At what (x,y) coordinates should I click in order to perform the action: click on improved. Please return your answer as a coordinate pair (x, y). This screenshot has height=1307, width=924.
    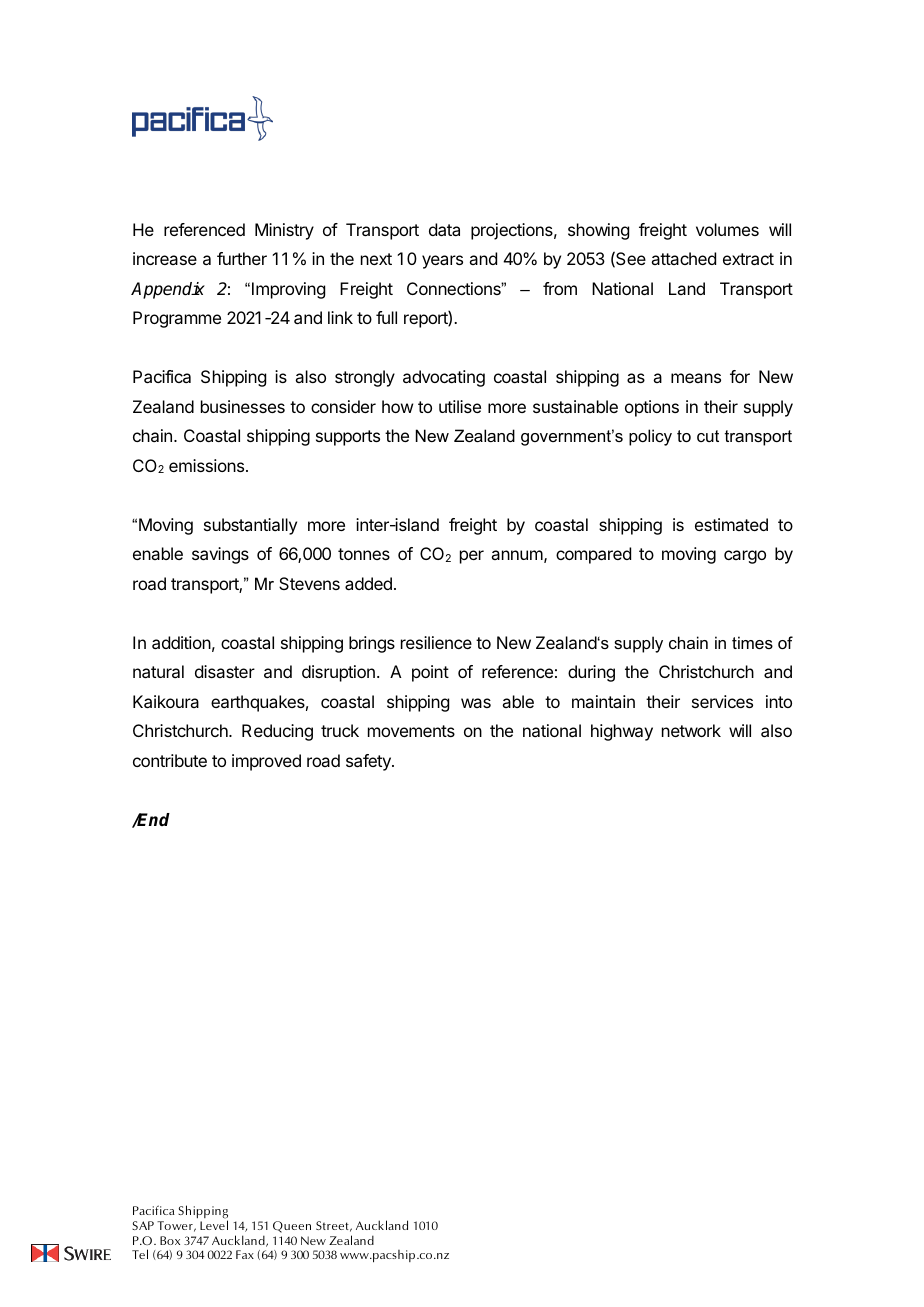
    Looking at the image, I should click on (266, 762).
